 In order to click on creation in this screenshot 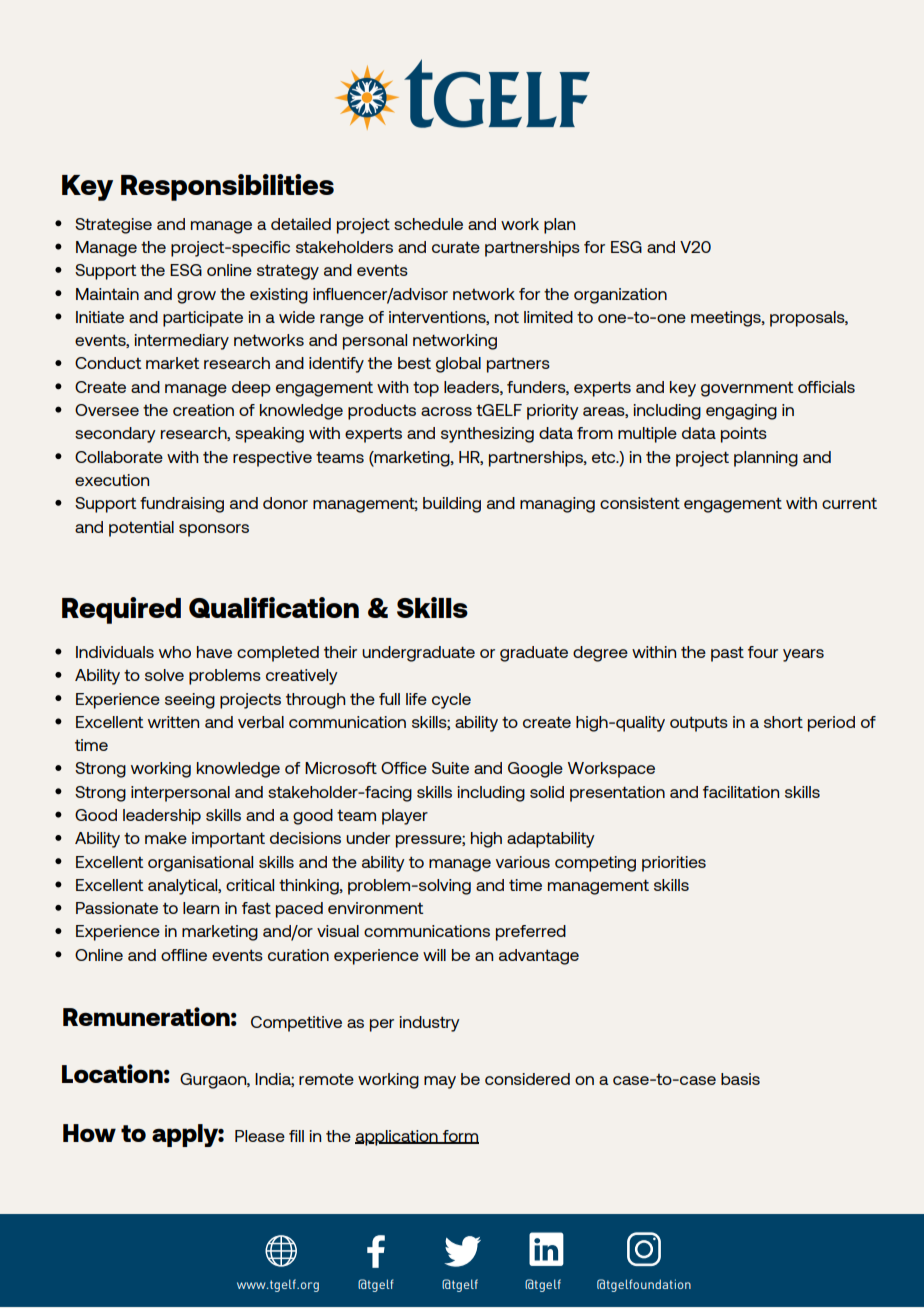, I will do `click(203, 410)`.
